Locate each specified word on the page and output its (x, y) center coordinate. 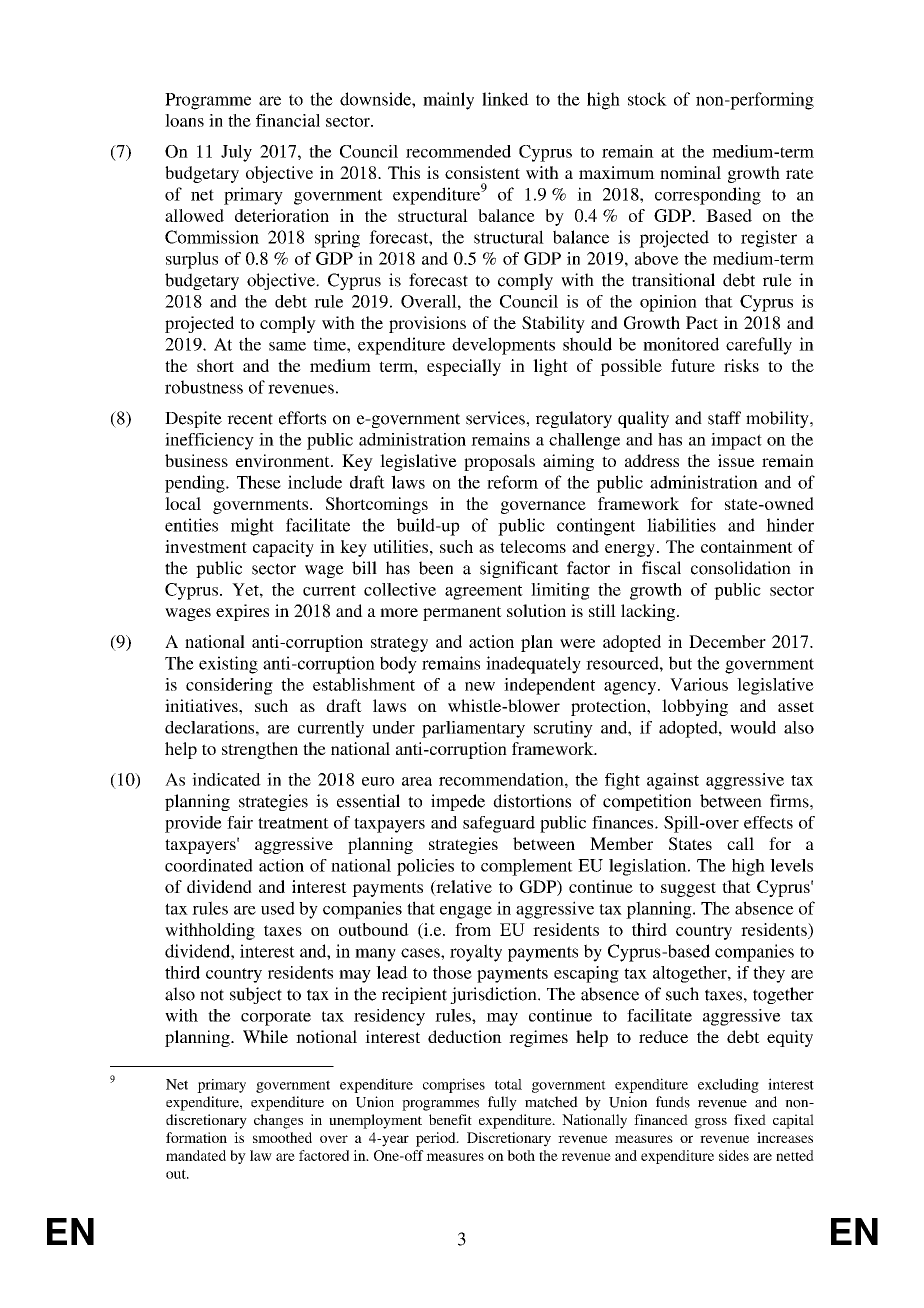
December (727, 641)
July (236, 153)
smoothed (282, 1137)
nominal (690, 172)
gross (711, 1123)
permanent (462, 613)
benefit (450, 1119)
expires (242, 612)
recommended (458, 151)
